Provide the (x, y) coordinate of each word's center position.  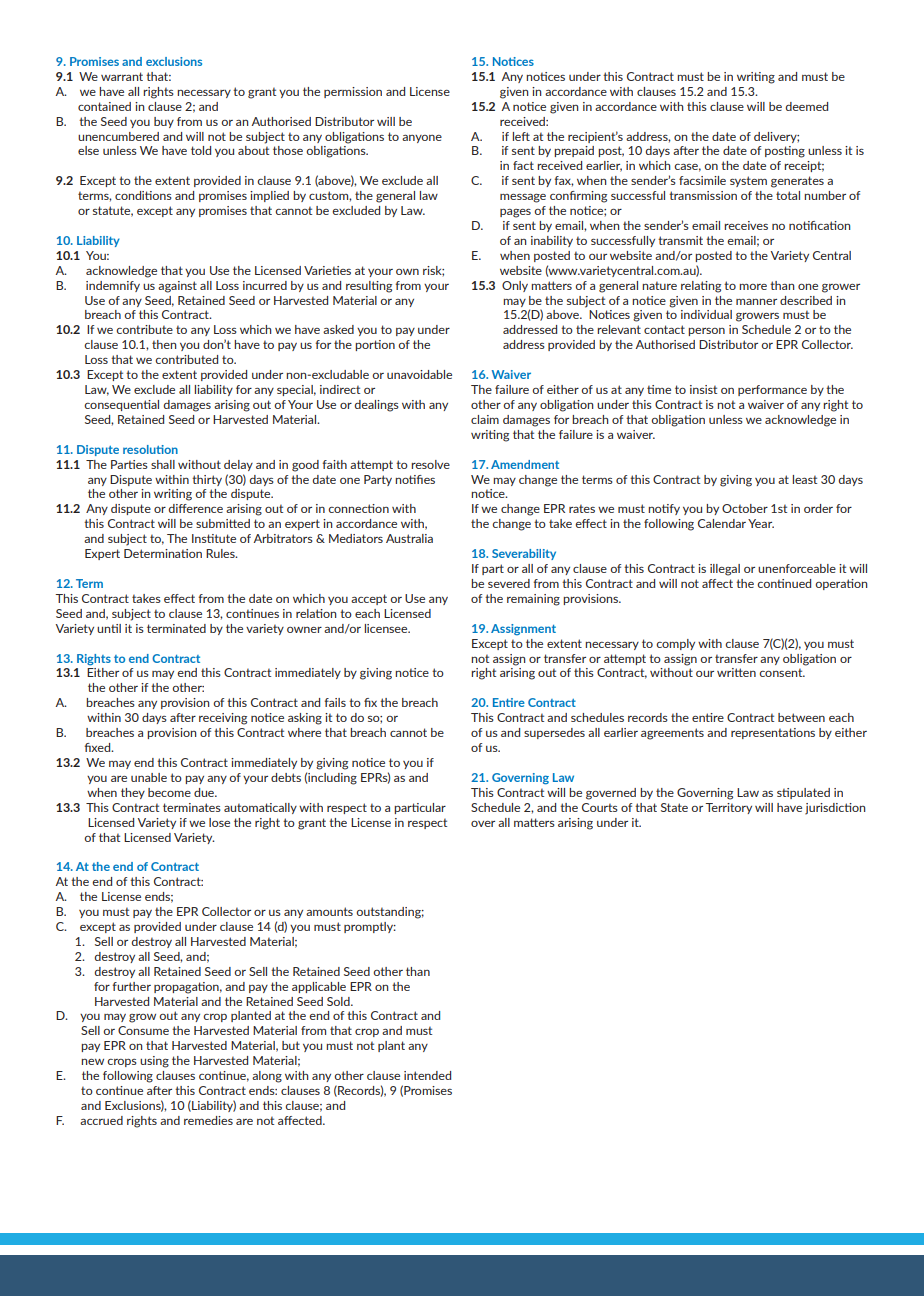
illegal (725, 570)
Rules (221, 553)
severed (509, 583)
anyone (422, 139)
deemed (807, 106)
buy (164, 122)
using (154, 1062)
